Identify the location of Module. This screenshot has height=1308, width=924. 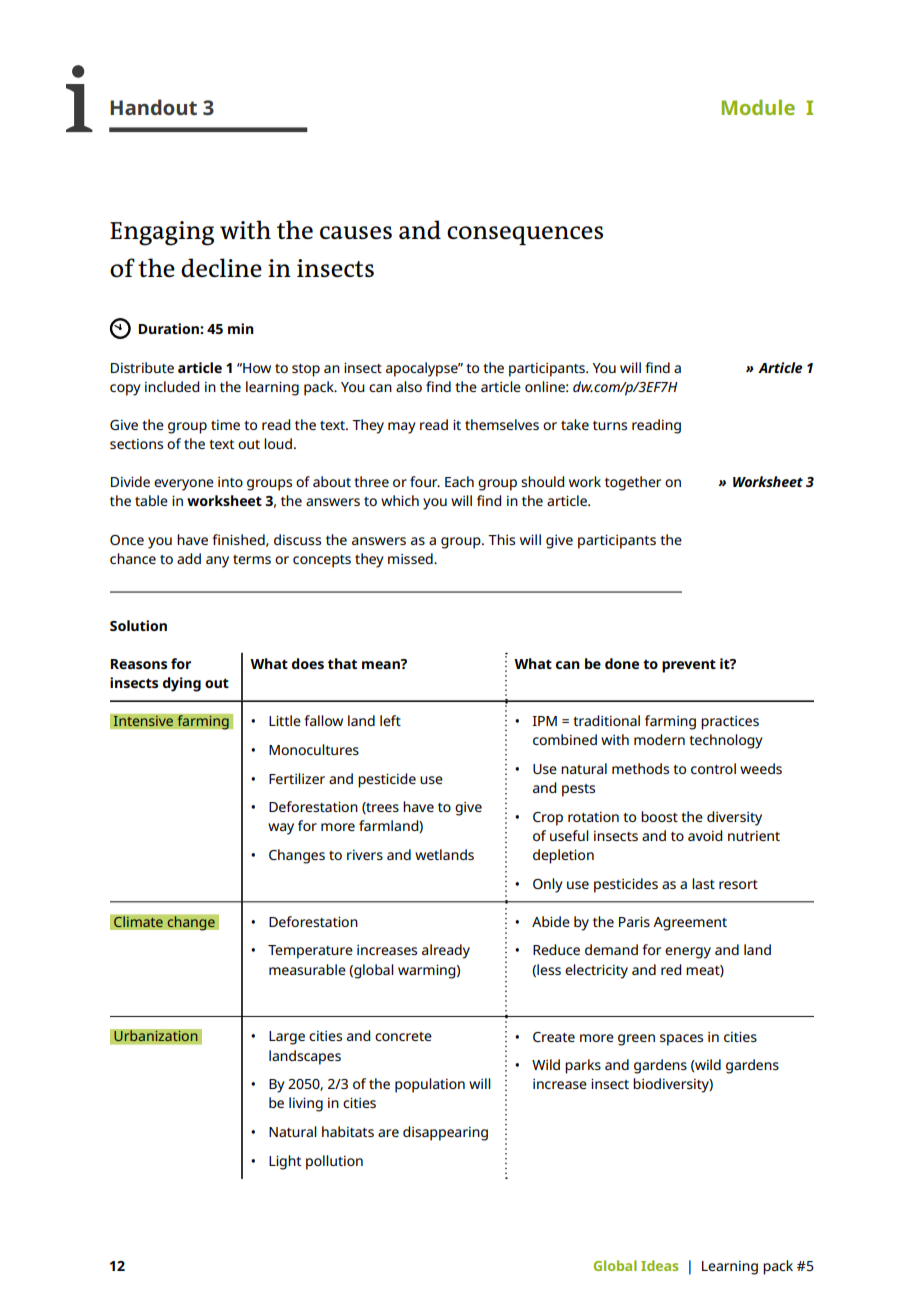
(758, 107).
